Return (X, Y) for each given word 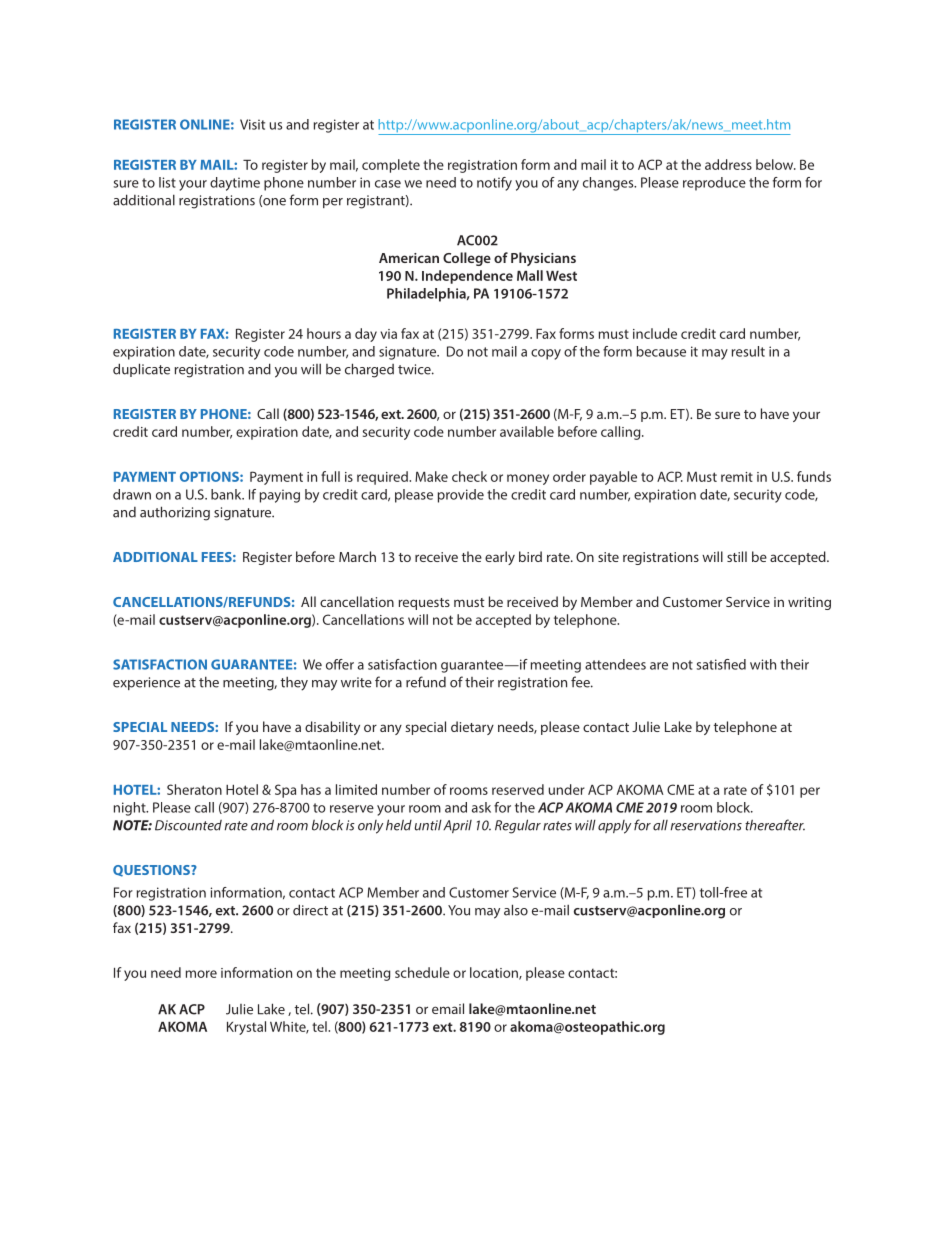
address (728, 164)
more (201, 974)
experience (146, 683)
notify (494, 184)
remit (737, 477)
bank (227, 494)
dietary (472, 728)
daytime (235, 184)
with (763, 664)
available (527, 431)
